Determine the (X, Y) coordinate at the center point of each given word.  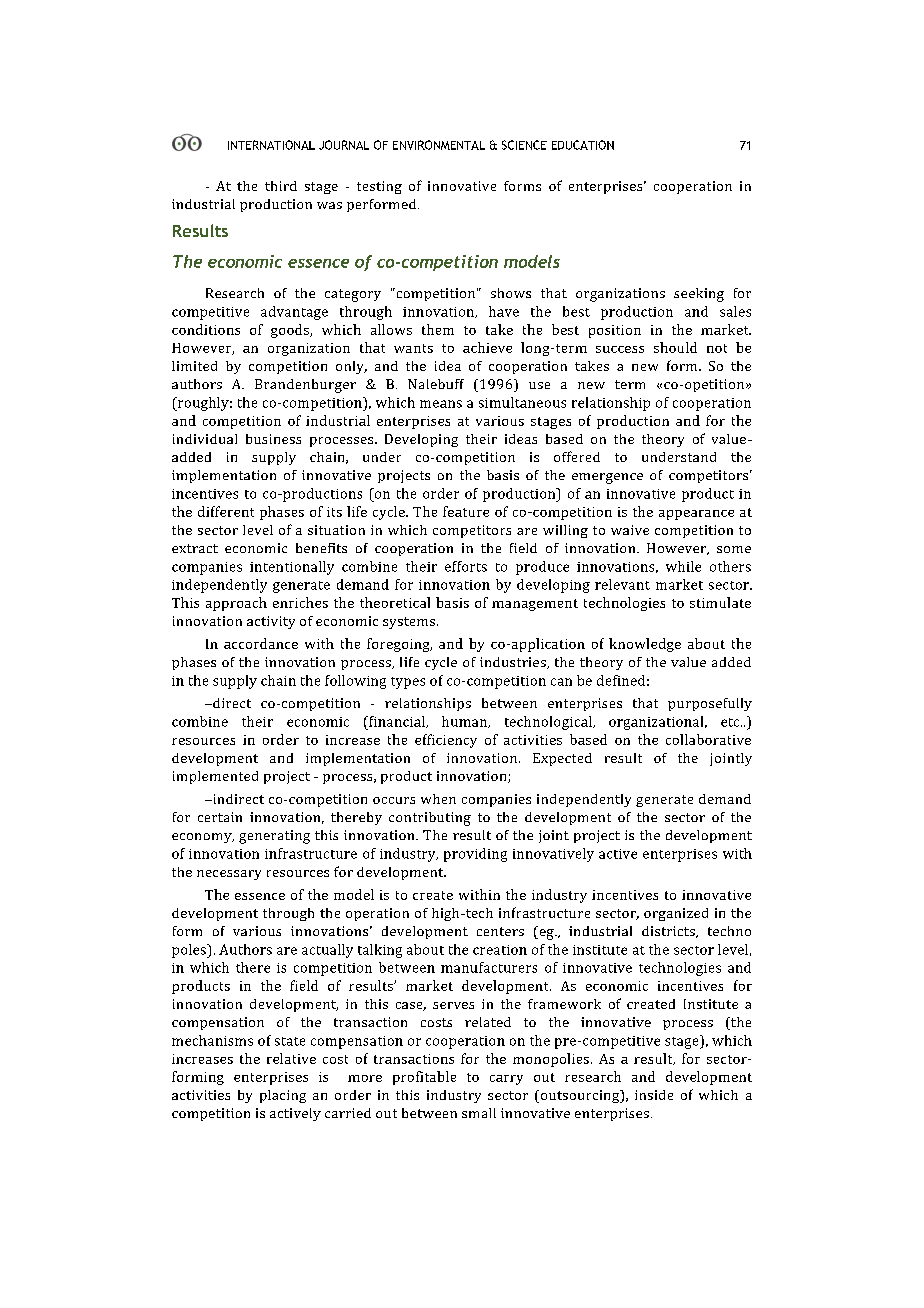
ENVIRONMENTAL (439, 145)
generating (274, 837)
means (441, 404)
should (675, 347)
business (273, 439)
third (281, 186)
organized (676, 914)
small (479, 1113)
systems (410, 623)
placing (283, 1096)
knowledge (645, 645)
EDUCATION (583, 145)
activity (271, 622)
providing (475, 855)
